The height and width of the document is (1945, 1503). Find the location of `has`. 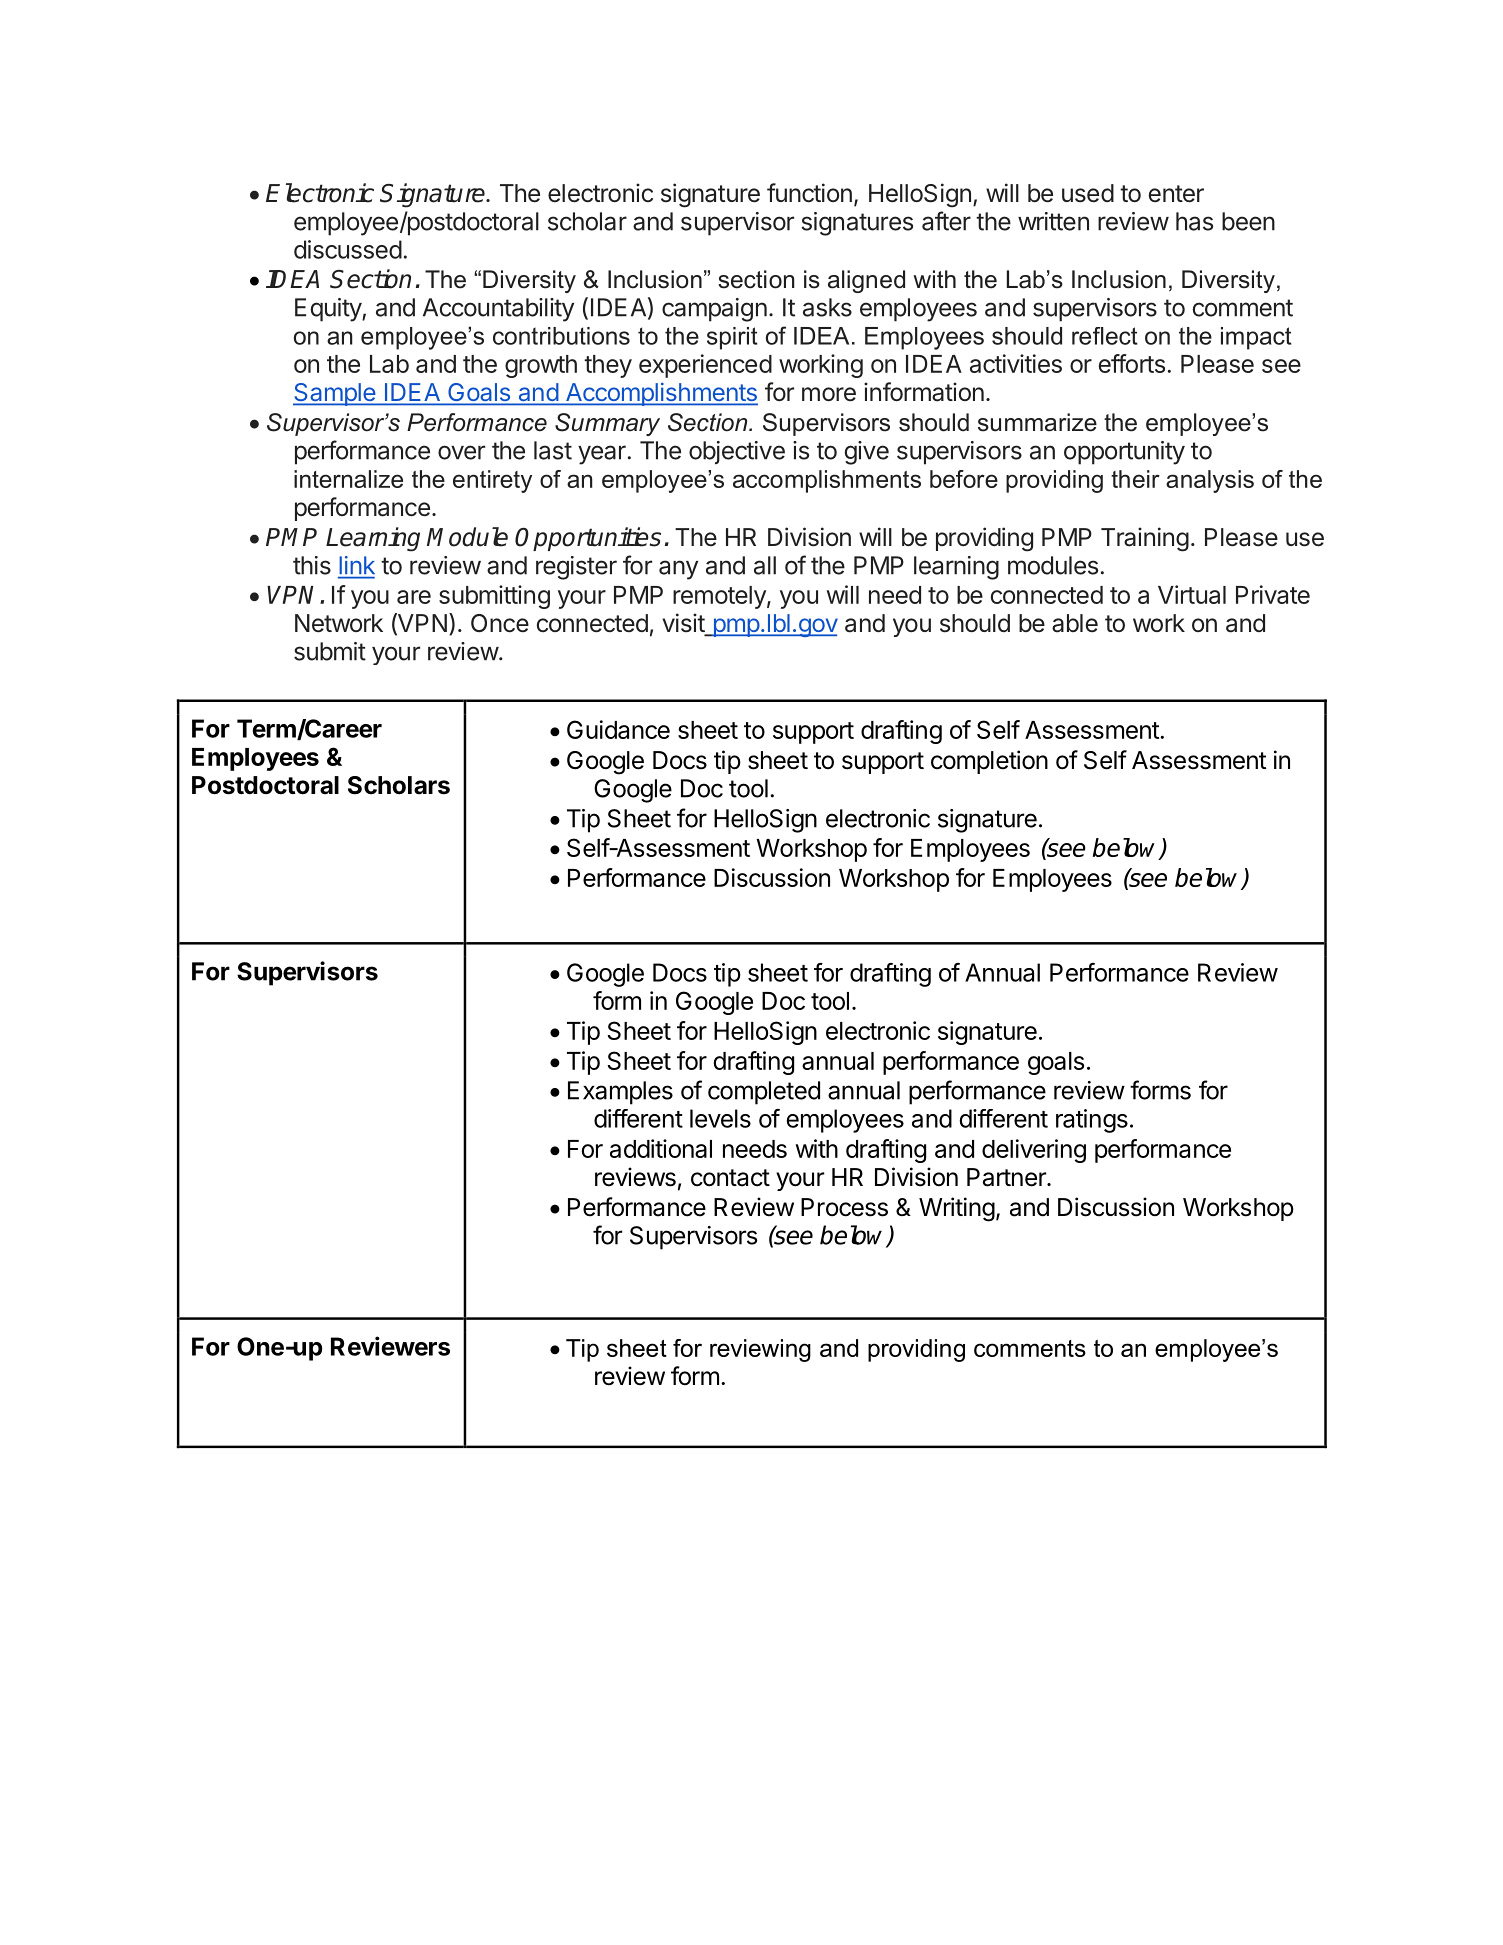

has is located at coordinates (1194, 221).
